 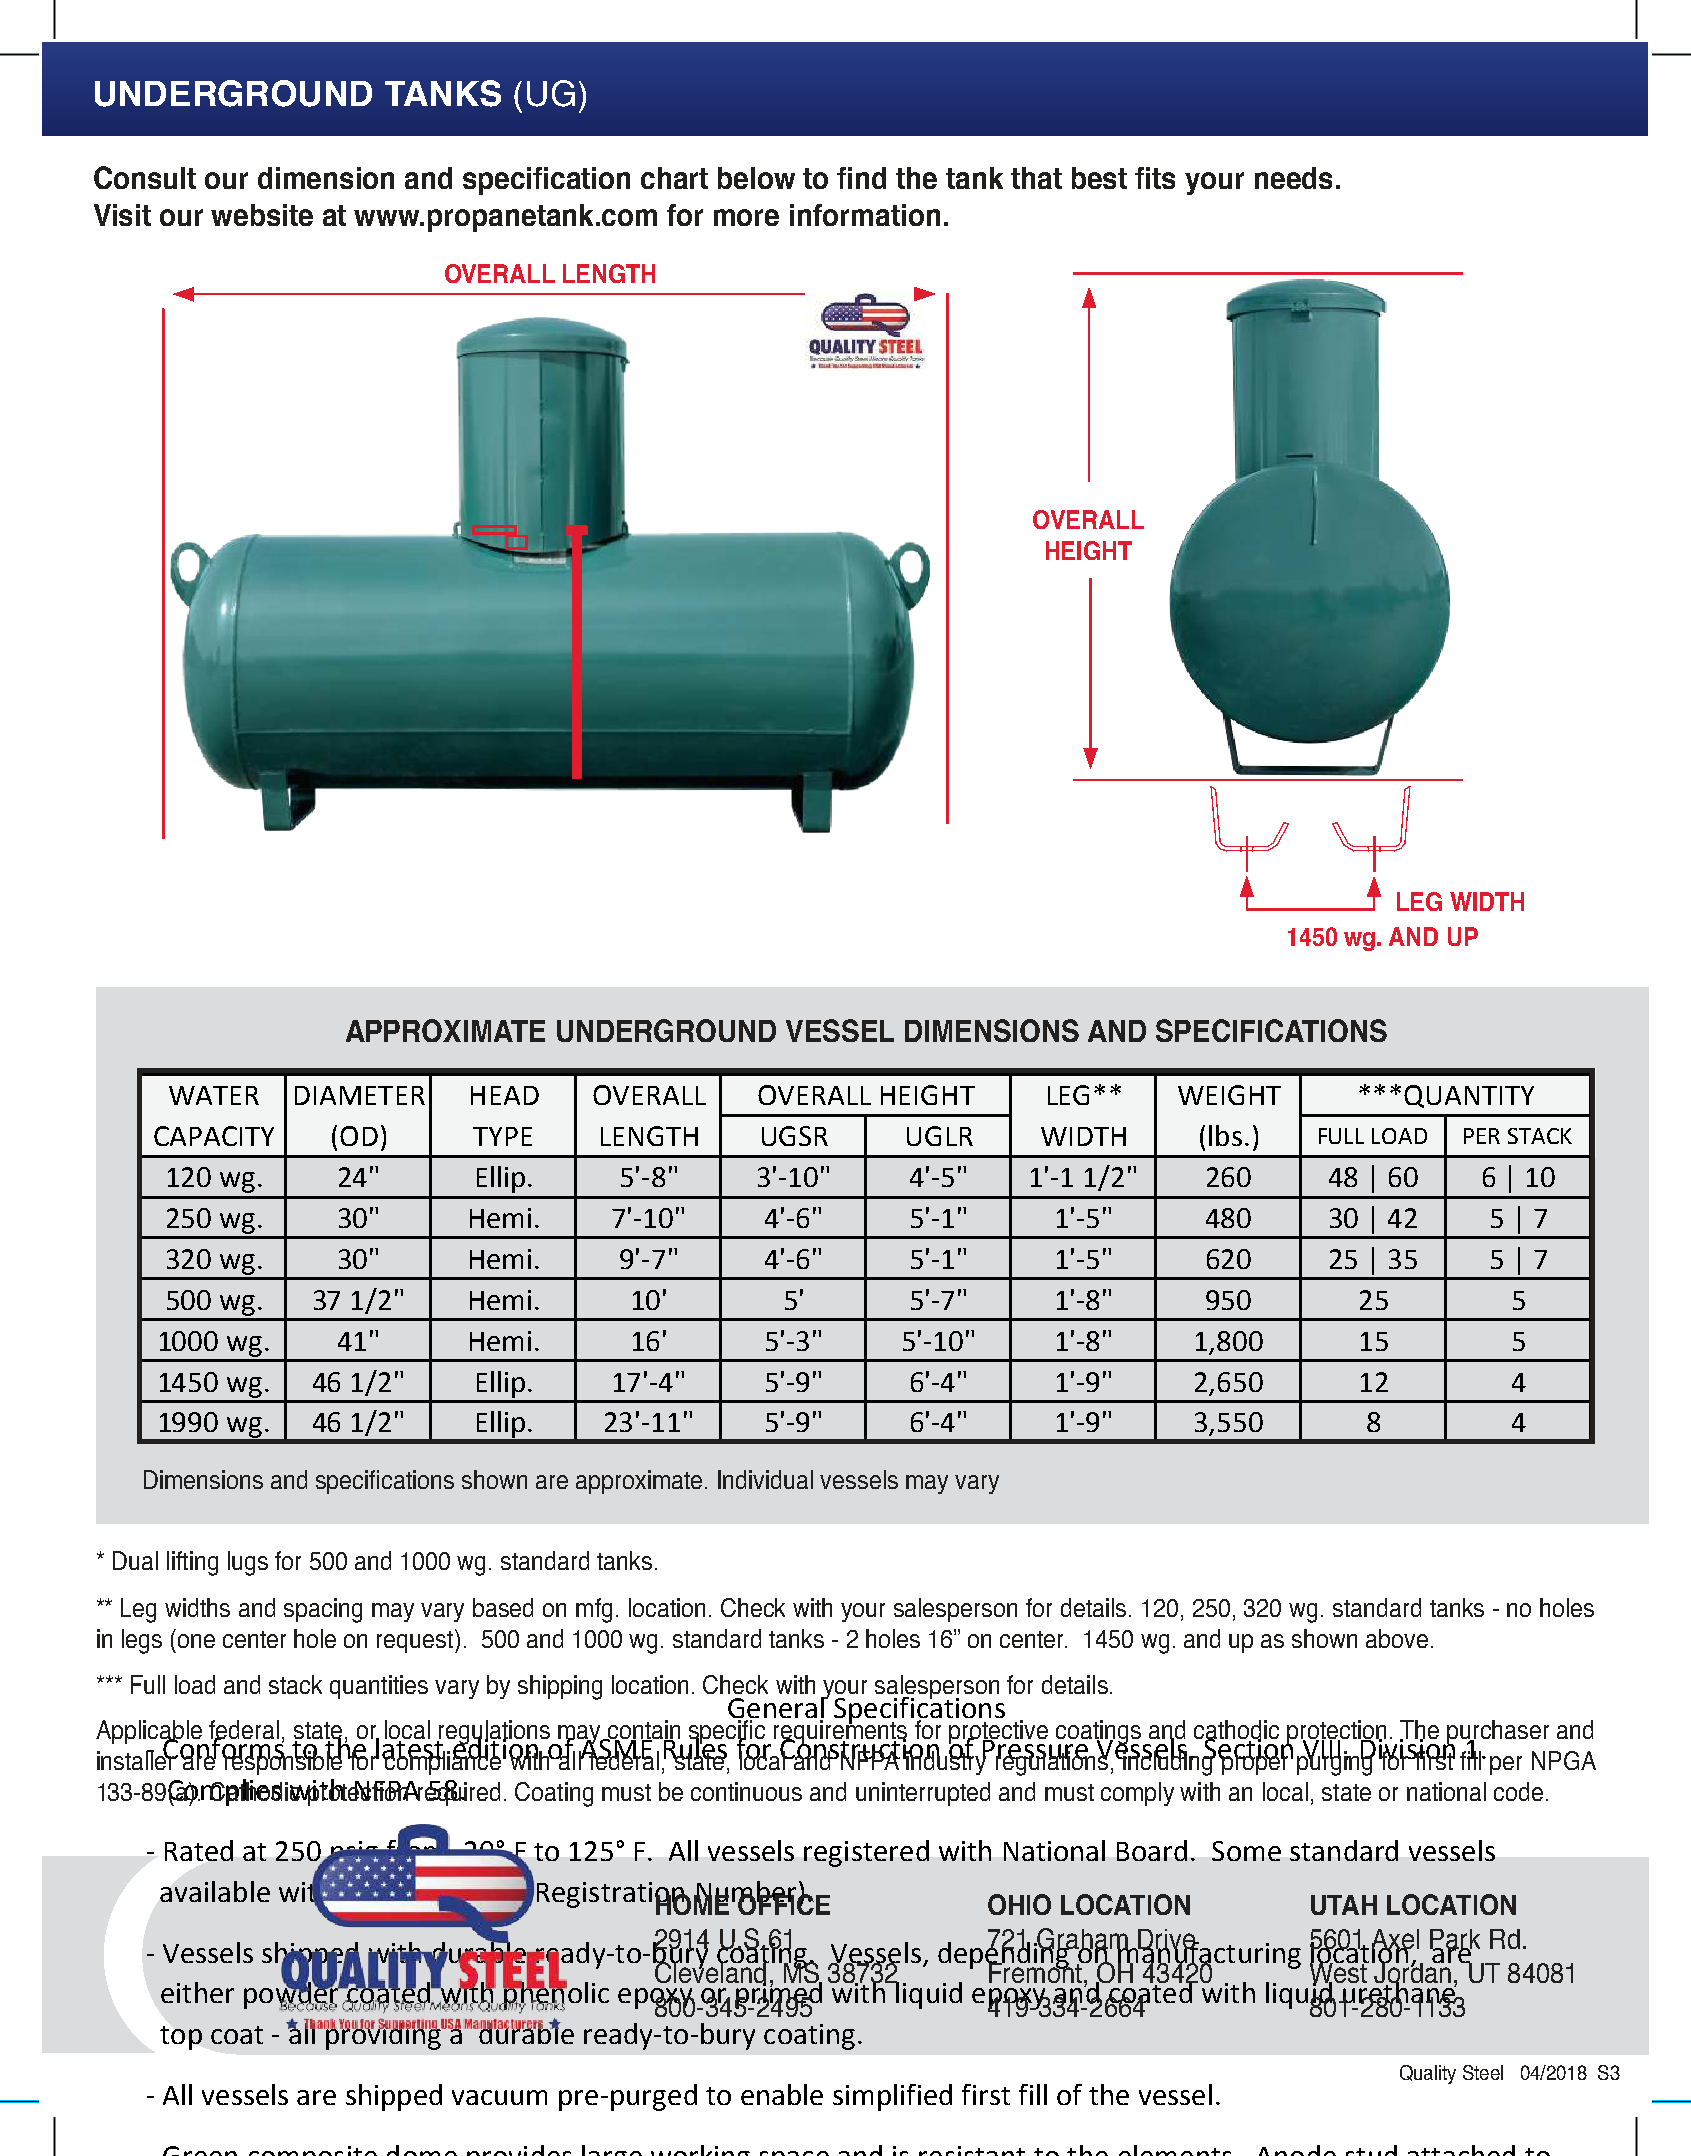 What do you see at coordinates (262, 215) in the image?
I see `website` at bounding box center [262, 215].
